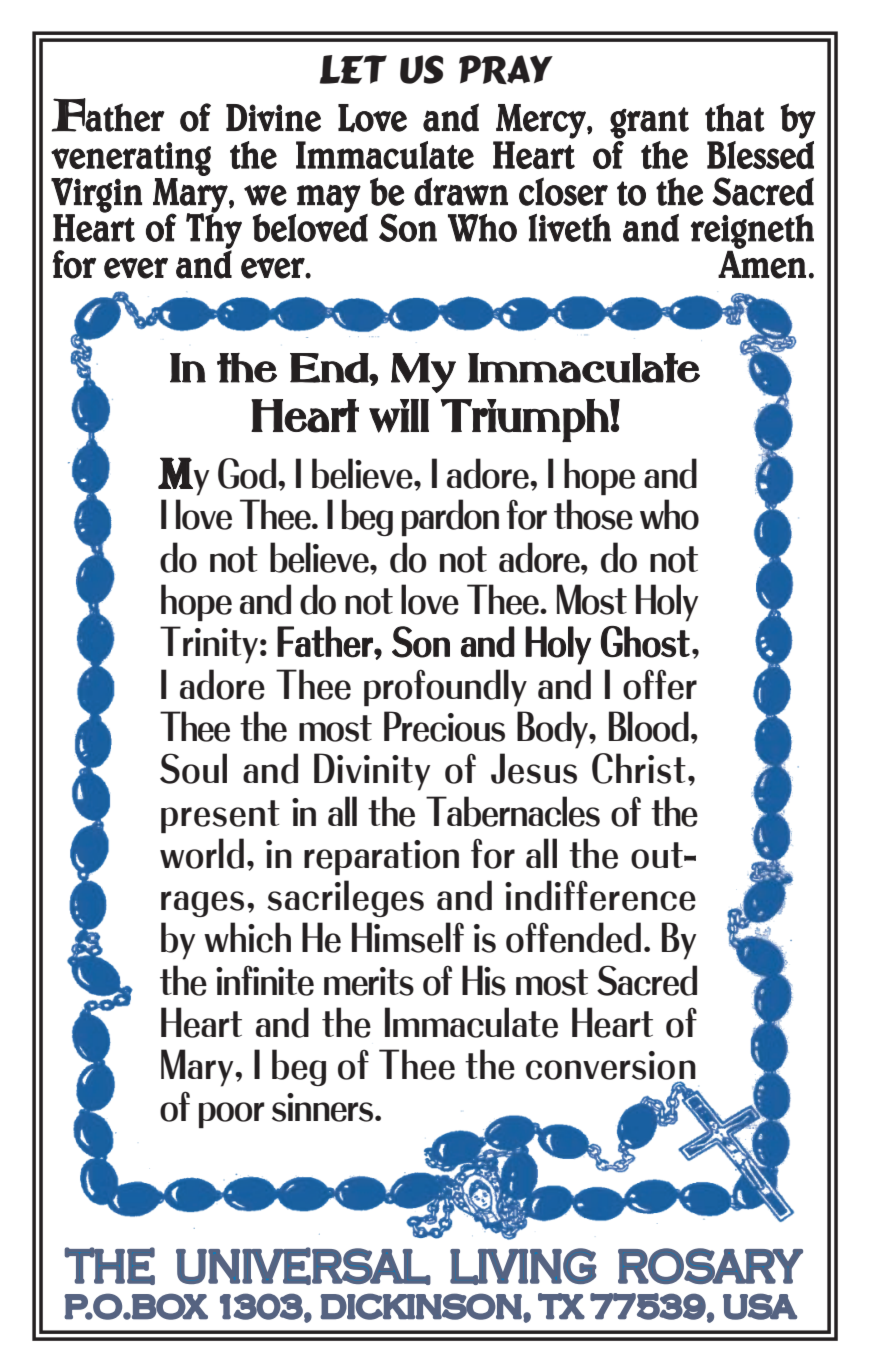 The width and height of the document is (872, 1372). What do you see at coordinates (353, 69) in the document?
I see `LET` at bounding box center [353, 69].
